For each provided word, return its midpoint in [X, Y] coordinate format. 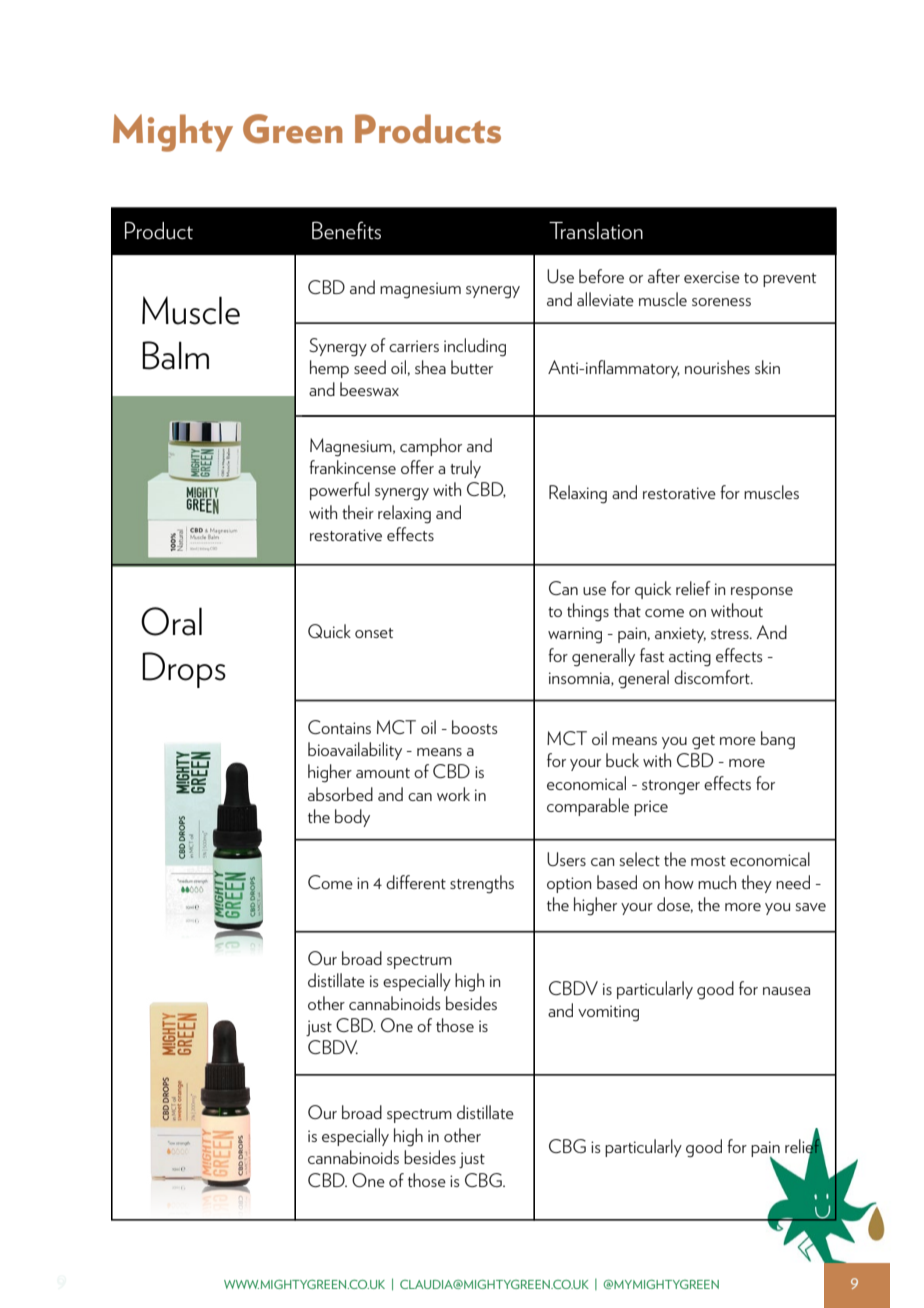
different [416, 882]
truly [465, 469]
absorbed [340, 794]
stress [731, 634]
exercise [712, 277]
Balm [175, 355]
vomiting [608, 1013]
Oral [171, 621]
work [453, 794]
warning [575, 635]
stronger [671, 787]
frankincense [352, 467]
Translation [596, 230]
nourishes [717, 367]
